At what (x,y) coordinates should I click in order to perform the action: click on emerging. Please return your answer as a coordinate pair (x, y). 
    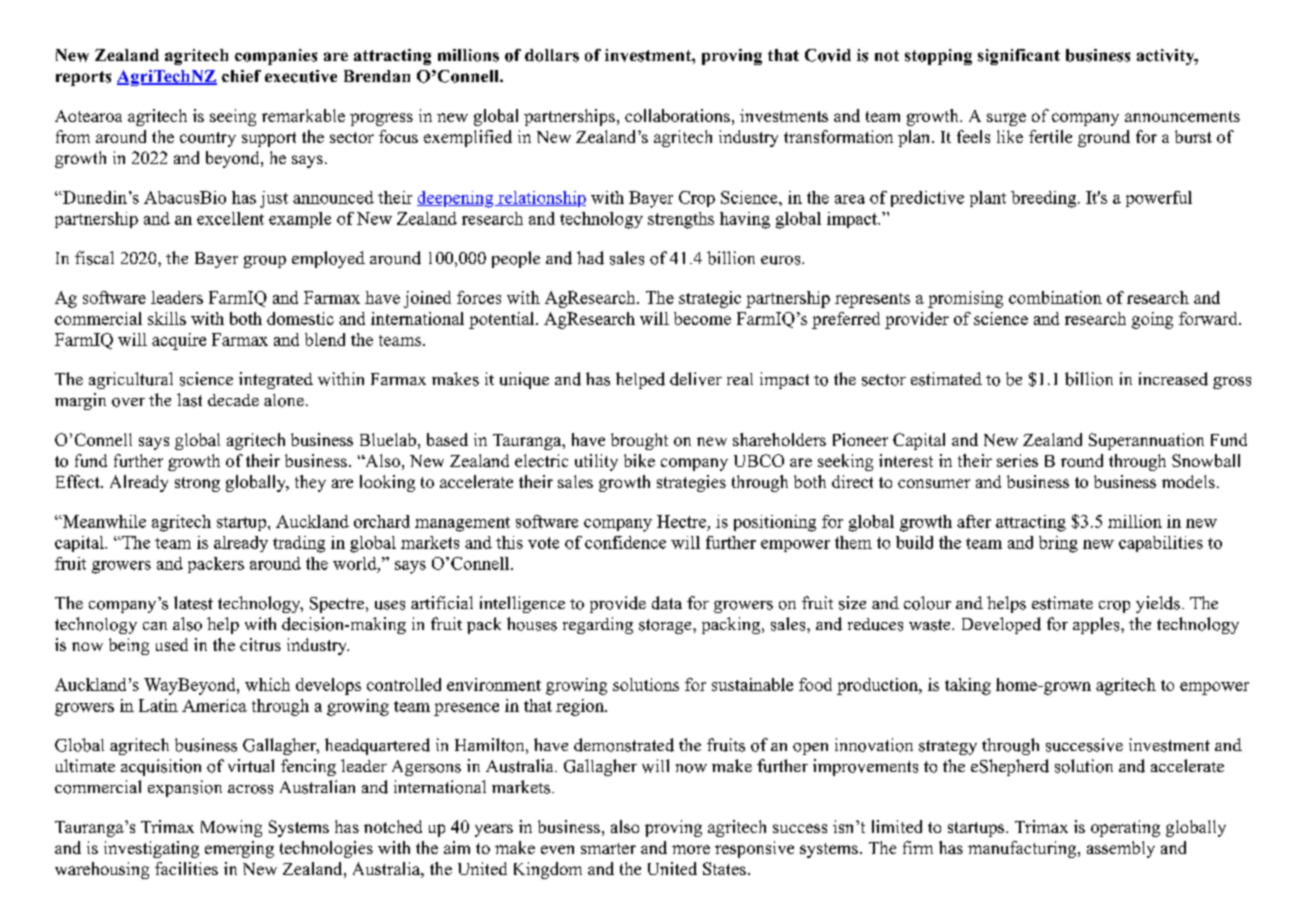
    Looking at the image, I should click on (239, 849).
